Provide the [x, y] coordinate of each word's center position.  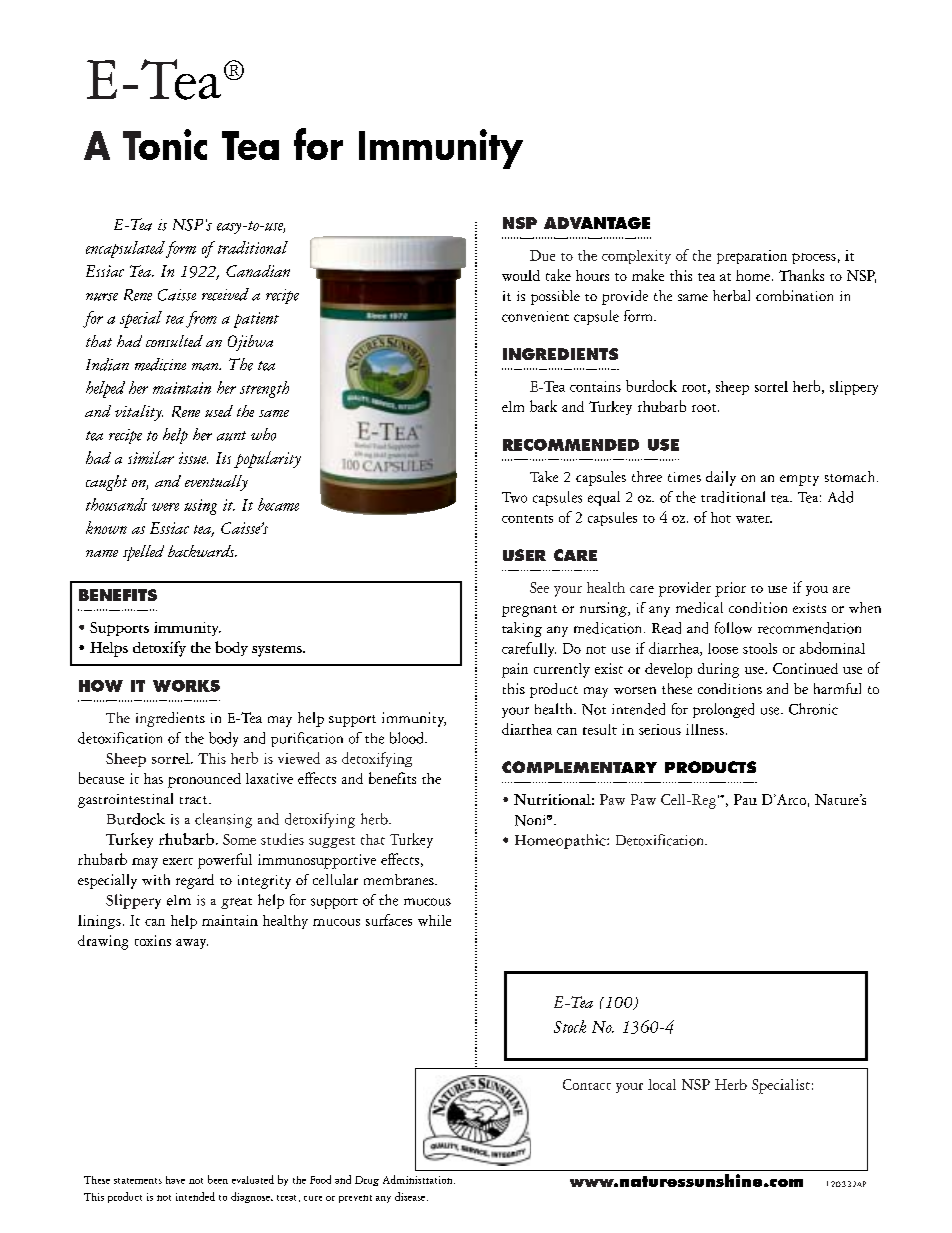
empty [799, 480]
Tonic [165, 144]
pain [515, 670]
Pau [745, 799]
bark [543, 406]
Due [542, 255]
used [219, 411]
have [175, 1180]
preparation [752, 257]
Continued [805, 668]
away [192, 944]
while [434, 920]
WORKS [186, 686]
